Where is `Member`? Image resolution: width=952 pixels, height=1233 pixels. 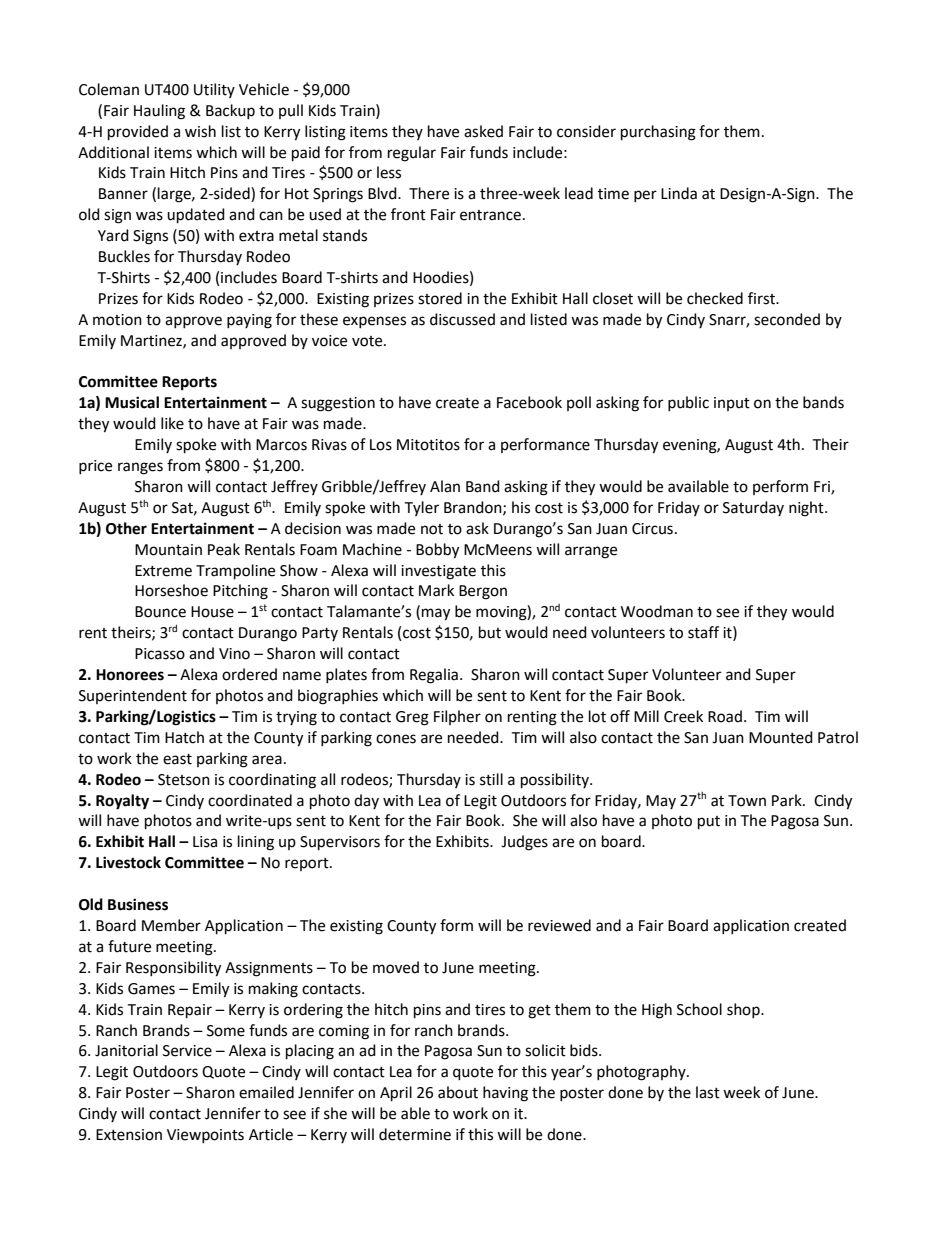
Member is located at coordinates (171, 925).
